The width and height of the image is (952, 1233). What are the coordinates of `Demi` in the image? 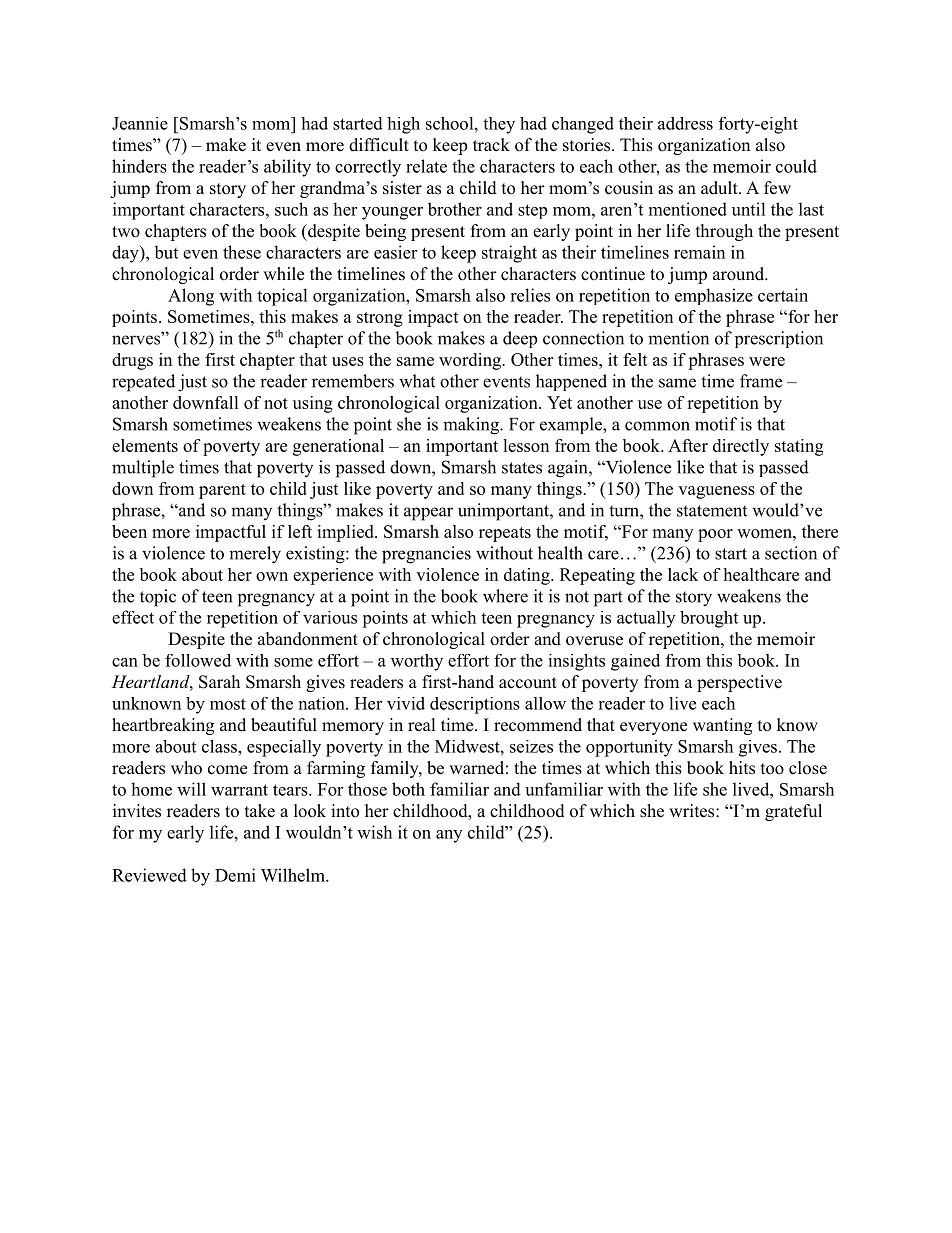 It's located at (235, 875).
